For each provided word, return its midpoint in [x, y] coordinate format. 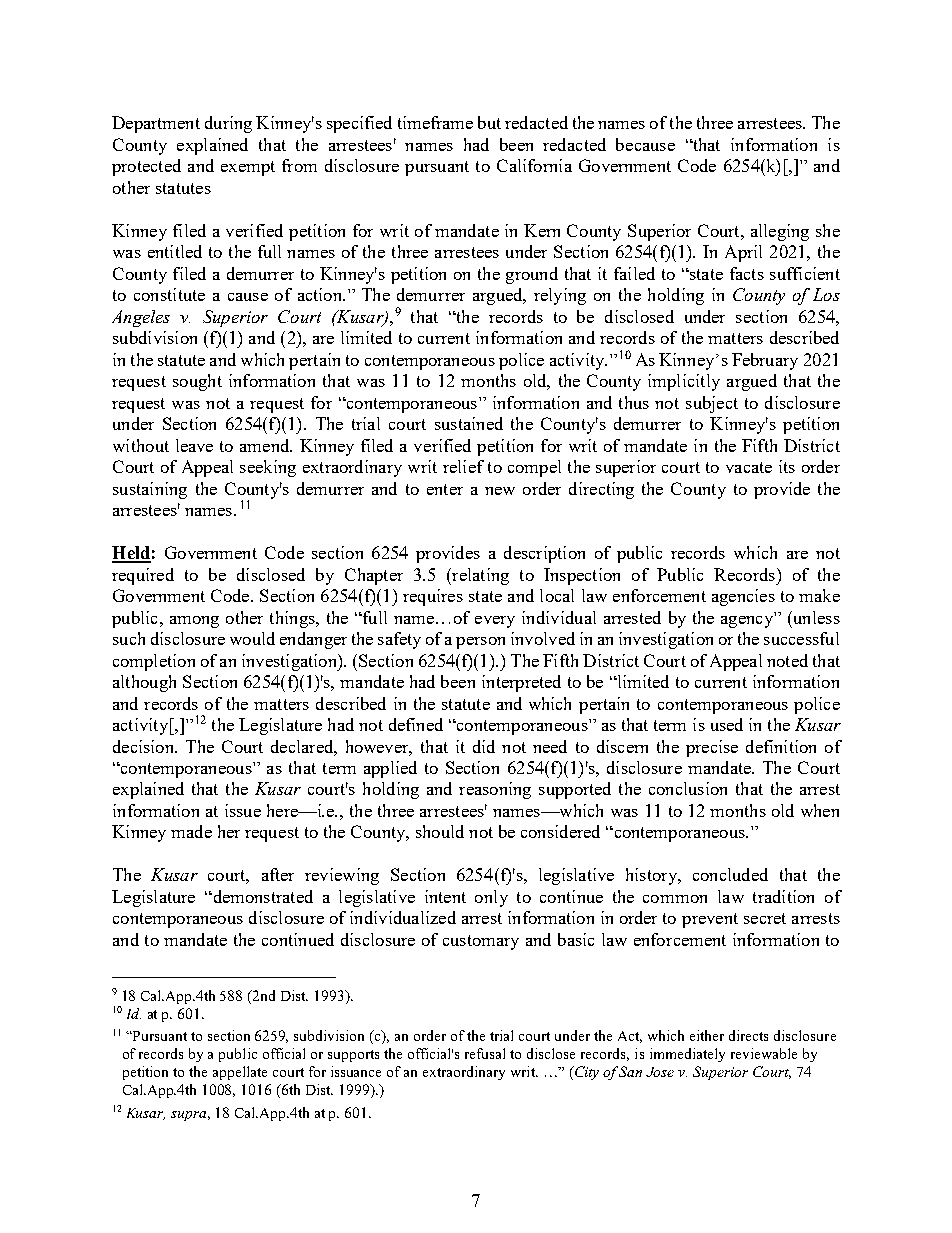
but [489, 122]
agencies [743, 597]
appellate [240, 1073]
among [194, 622]
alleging [780, 232]
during [228, 124]
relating [479, 576]
